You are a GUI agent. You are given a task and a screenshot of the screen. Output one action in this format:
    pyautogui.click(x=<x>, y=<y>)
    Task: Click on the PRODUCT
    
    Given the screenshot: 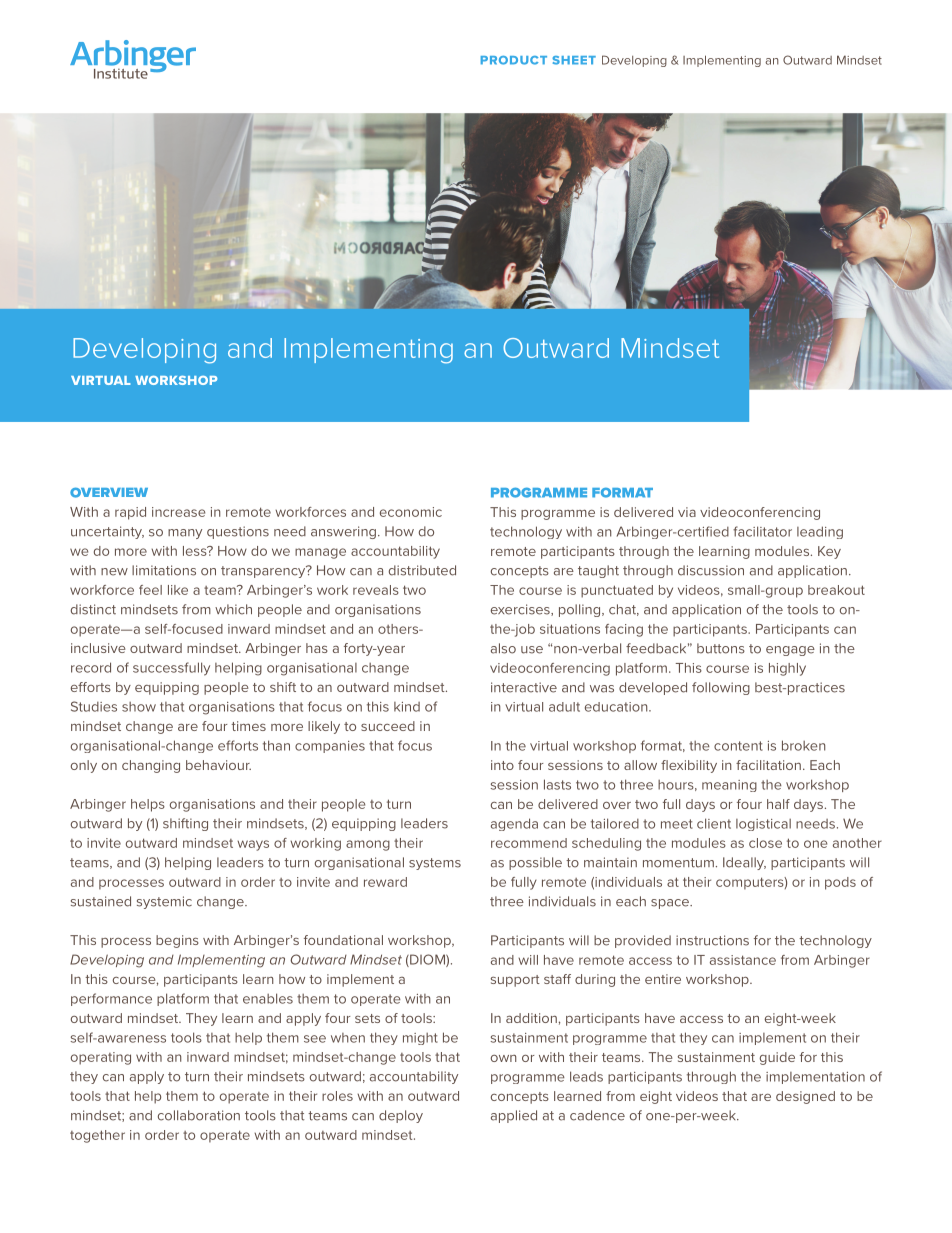 What is the action you would take?
    pyautogui.click(x=514, y=60)
